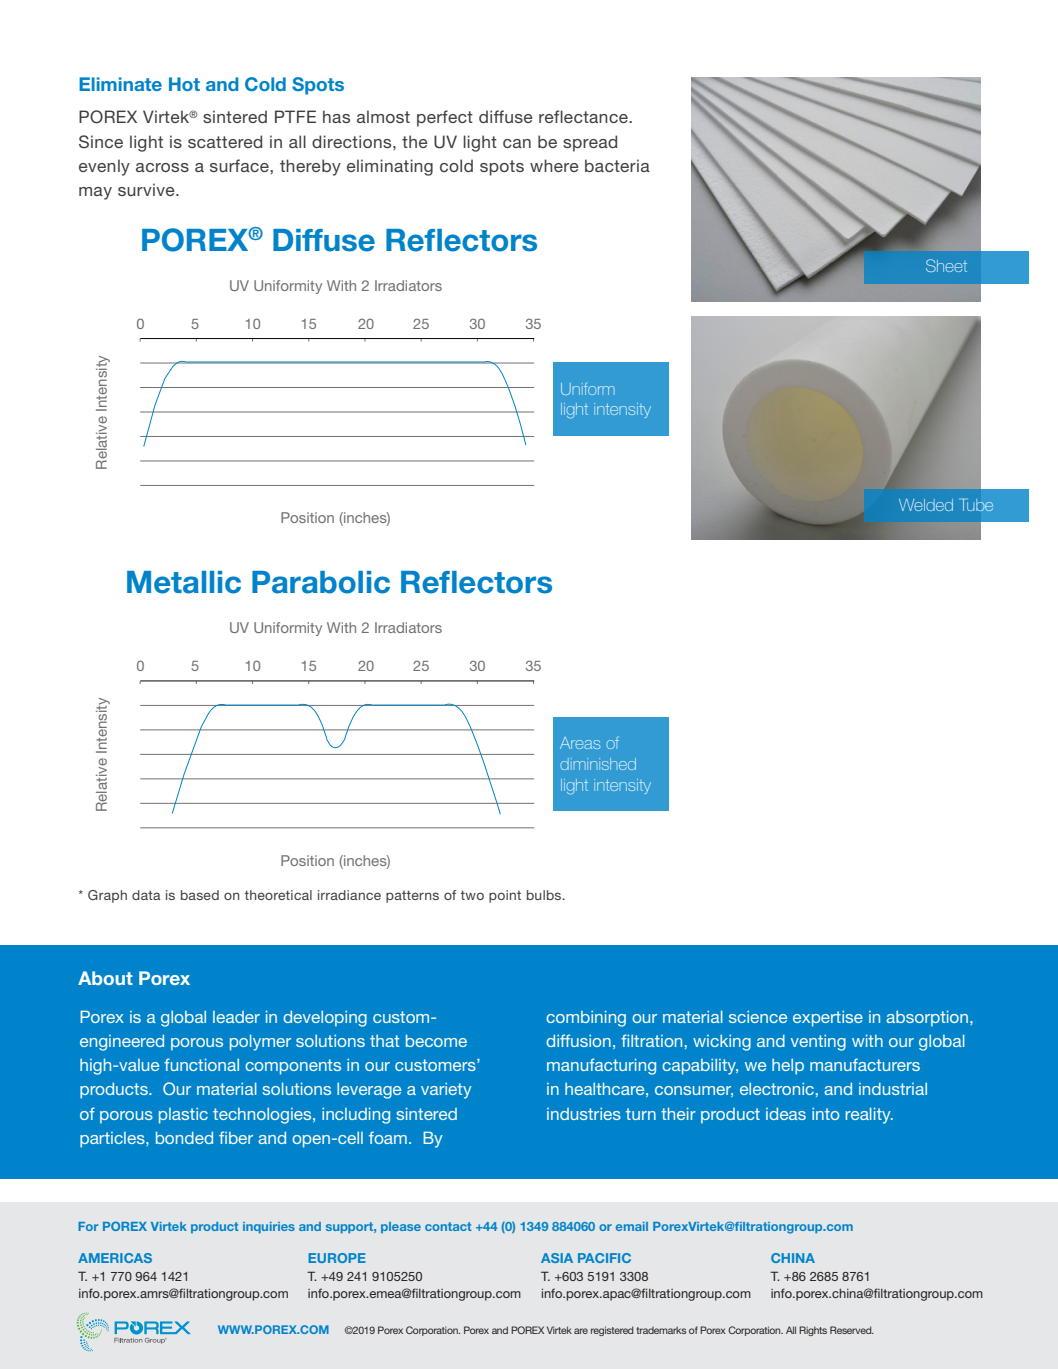 The image size is (1058, 1369). I want to click on diffusion, so click(578, 1040).
